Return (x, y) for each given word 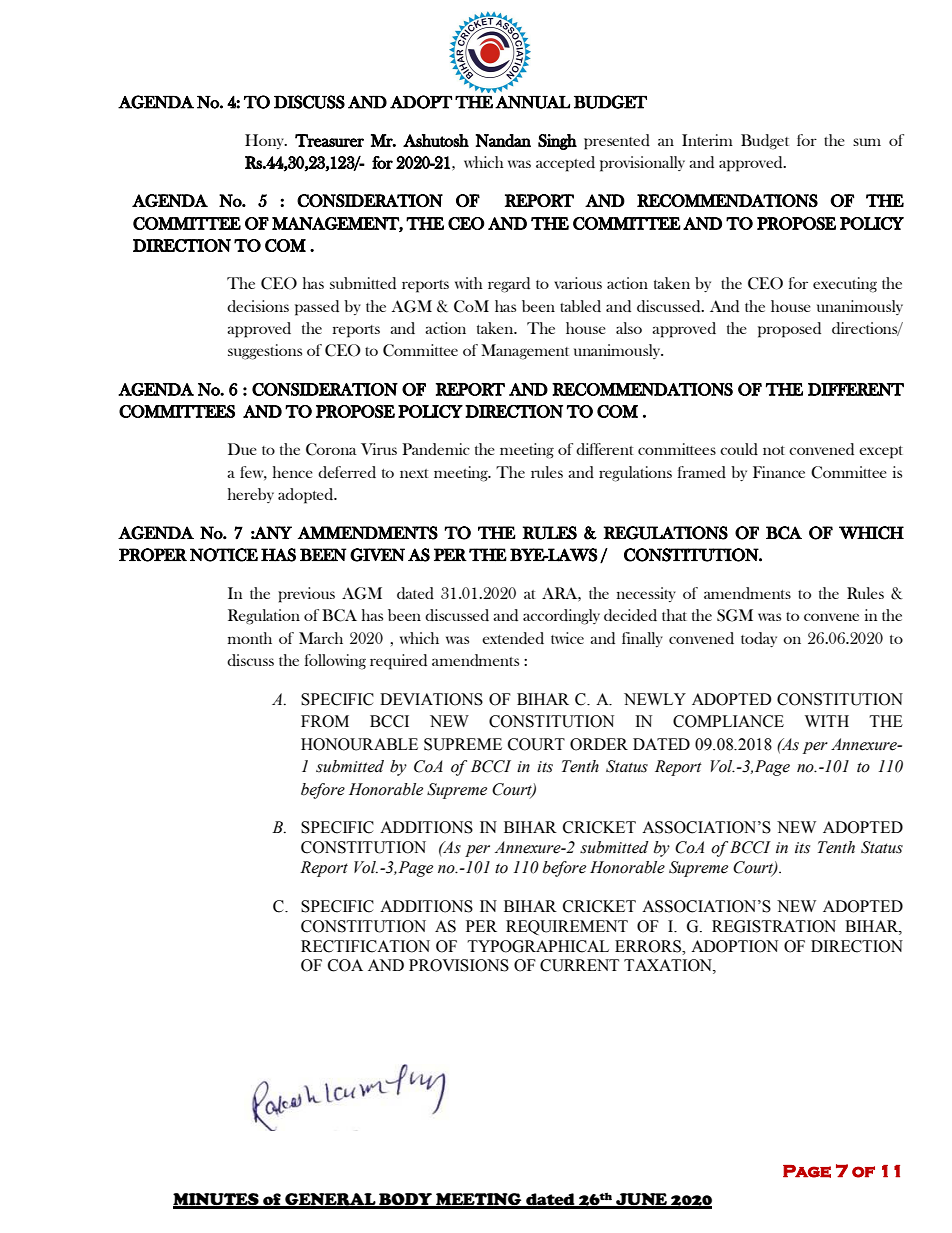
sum (867, 142)
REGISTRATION (774, 926)
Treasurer (329, 140)
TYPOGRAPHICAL (538, 946)
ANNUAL (532, 102)
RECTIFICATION (365, 946)
